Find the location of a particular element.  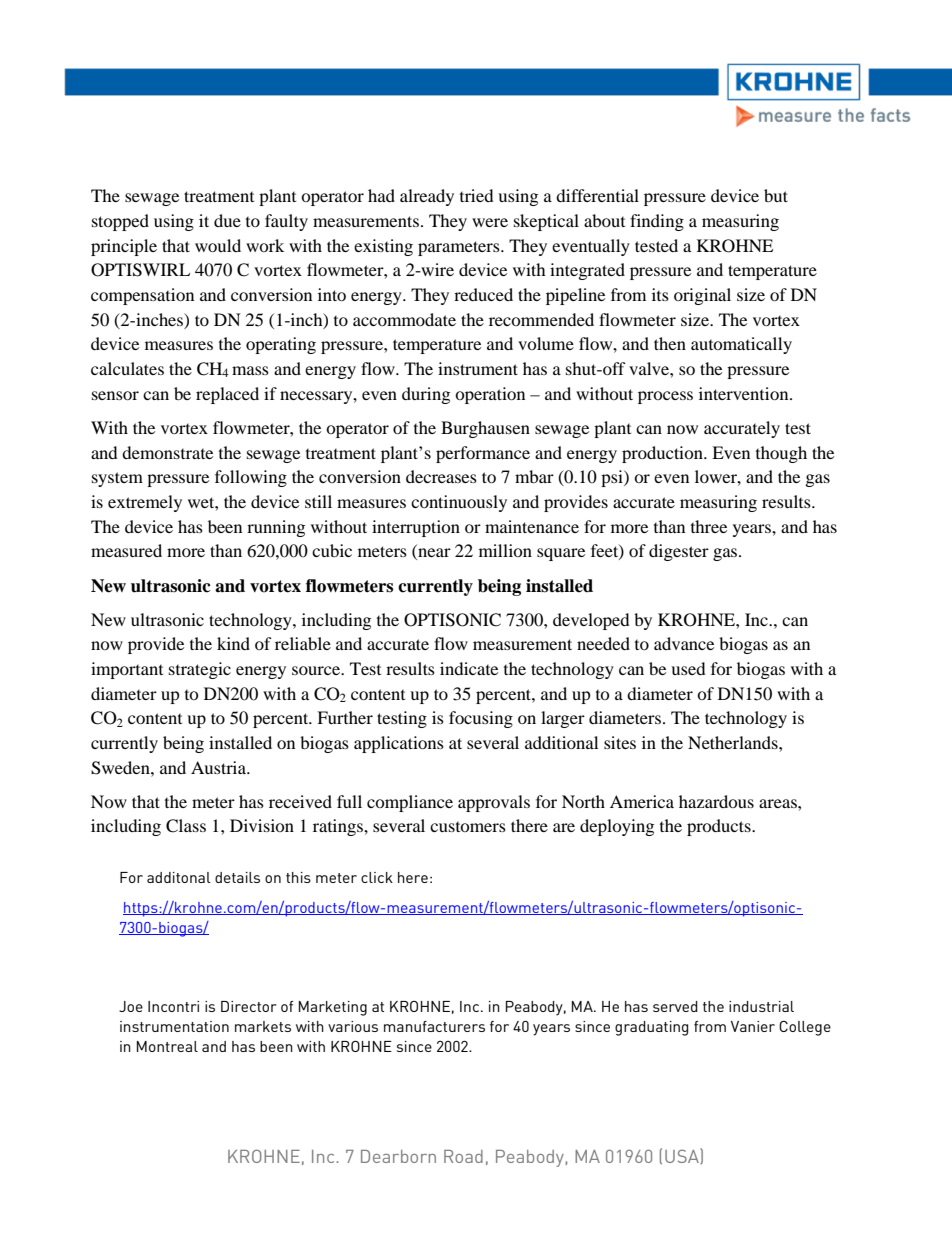

Montreal is located at coordinates (167, 1046).
